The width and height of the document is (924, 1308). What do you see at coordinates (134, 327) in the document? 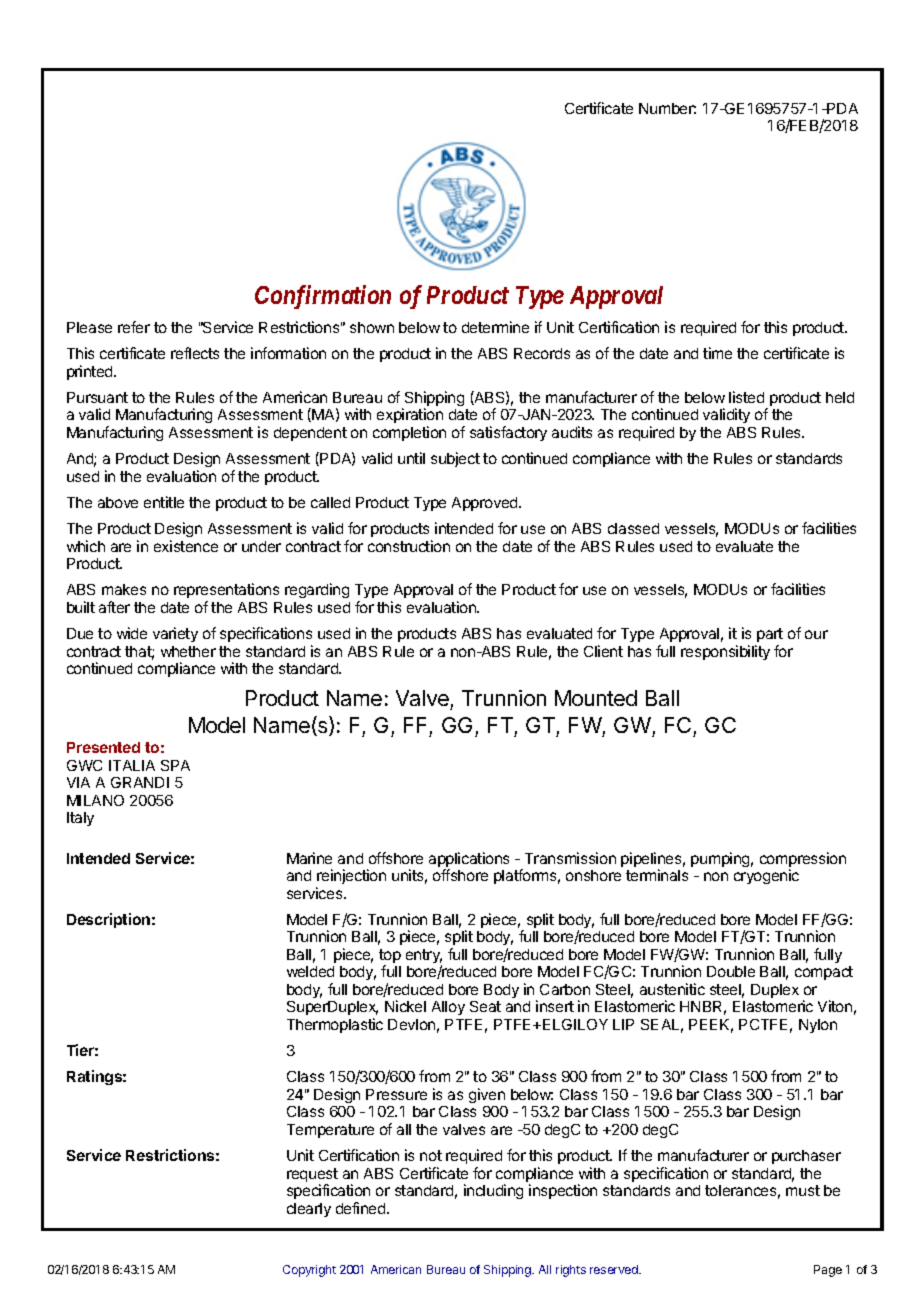
I see `refer` at bounding box center [134, 327].
